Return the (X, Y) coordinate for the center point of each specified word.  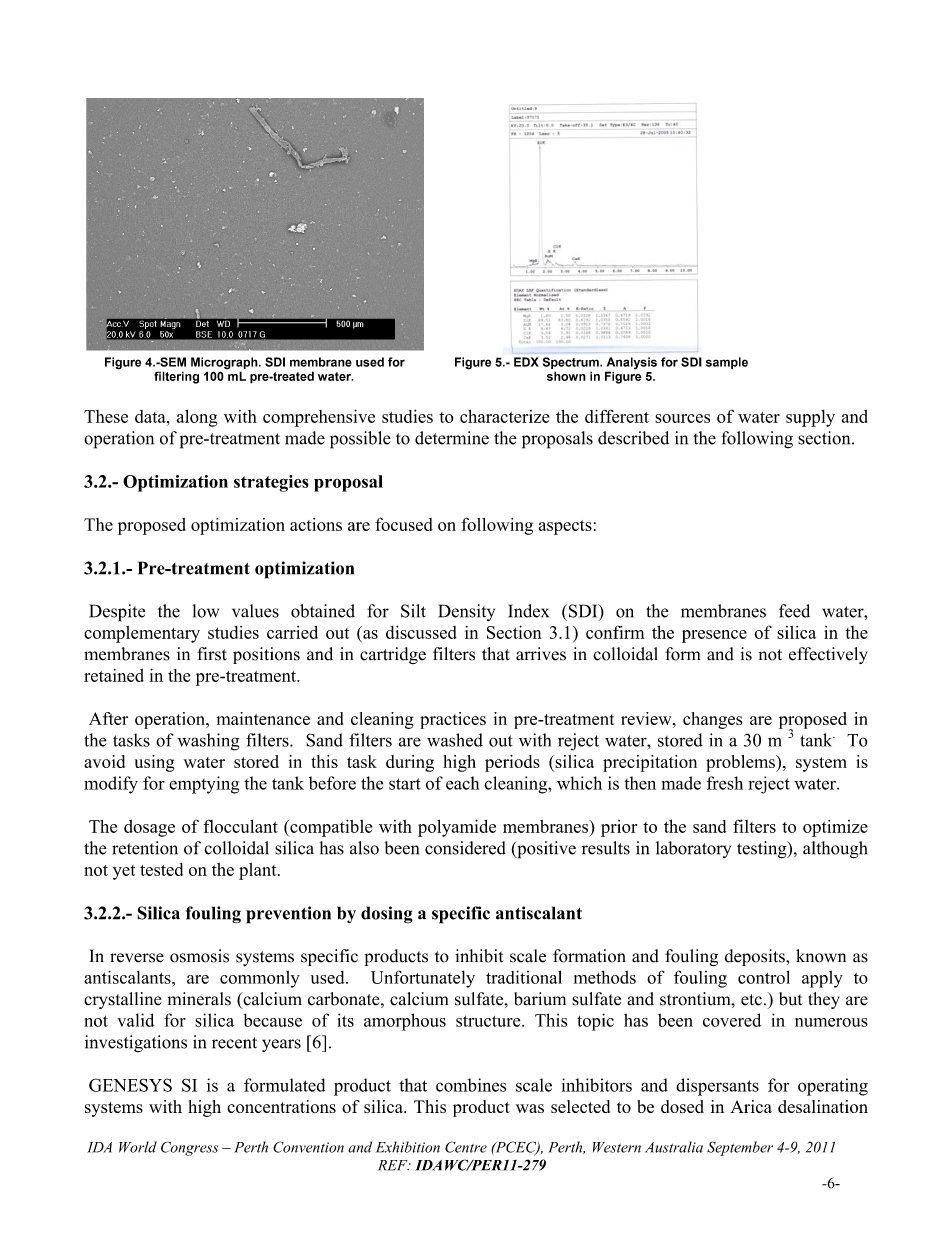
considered (465, 848)
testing (763, 850)
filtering (176, 377)
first (212, 654)
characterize (505, 416)
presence (714, 636)
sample (727, 363)
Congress (189, 1148)
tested (161, 869)
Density (466, 612)
